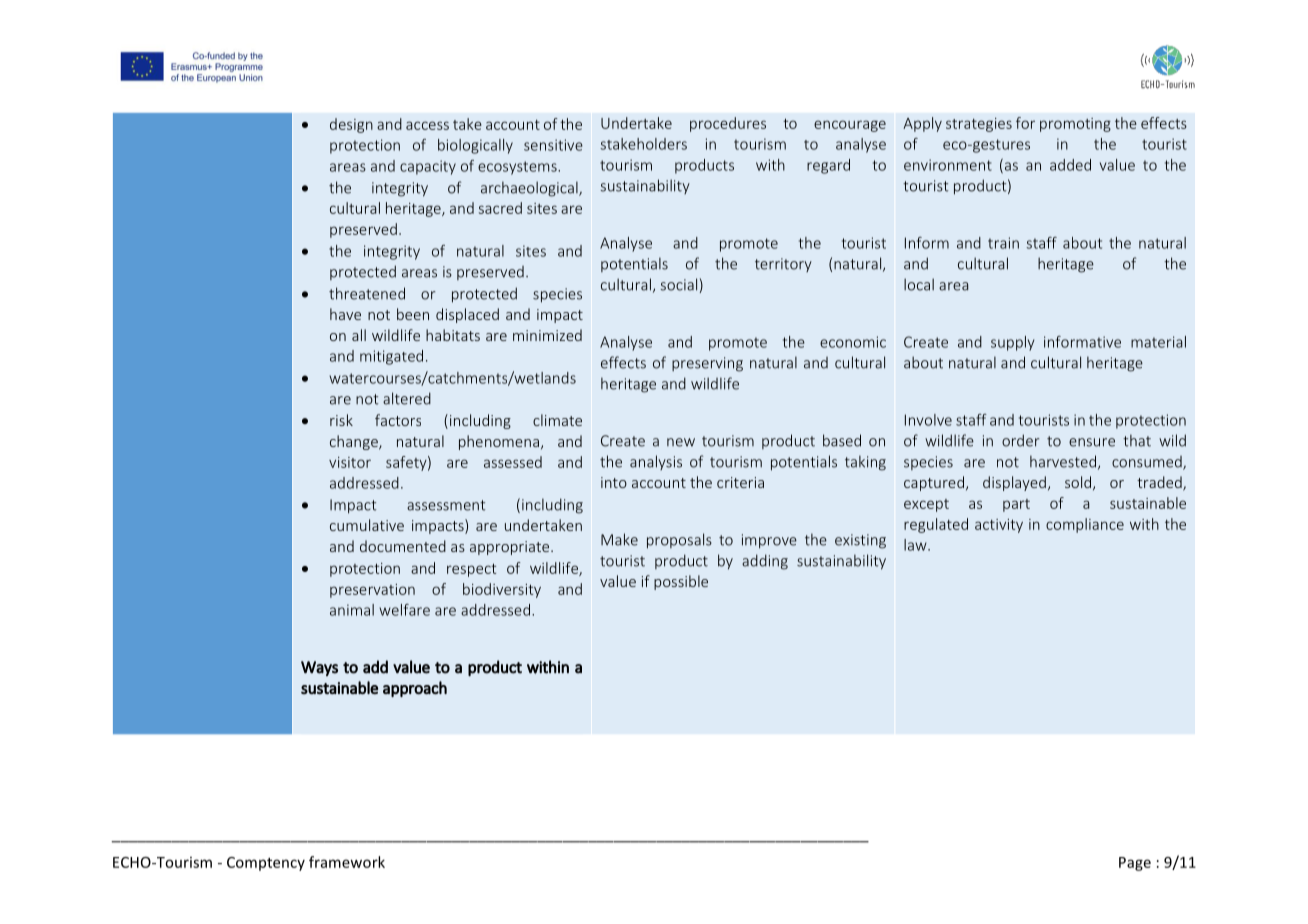 The width and height of the screenshot is (1308, 924). Describe the element at coordinates (347, 862) in the screenshot. I see `framework` at that location.
